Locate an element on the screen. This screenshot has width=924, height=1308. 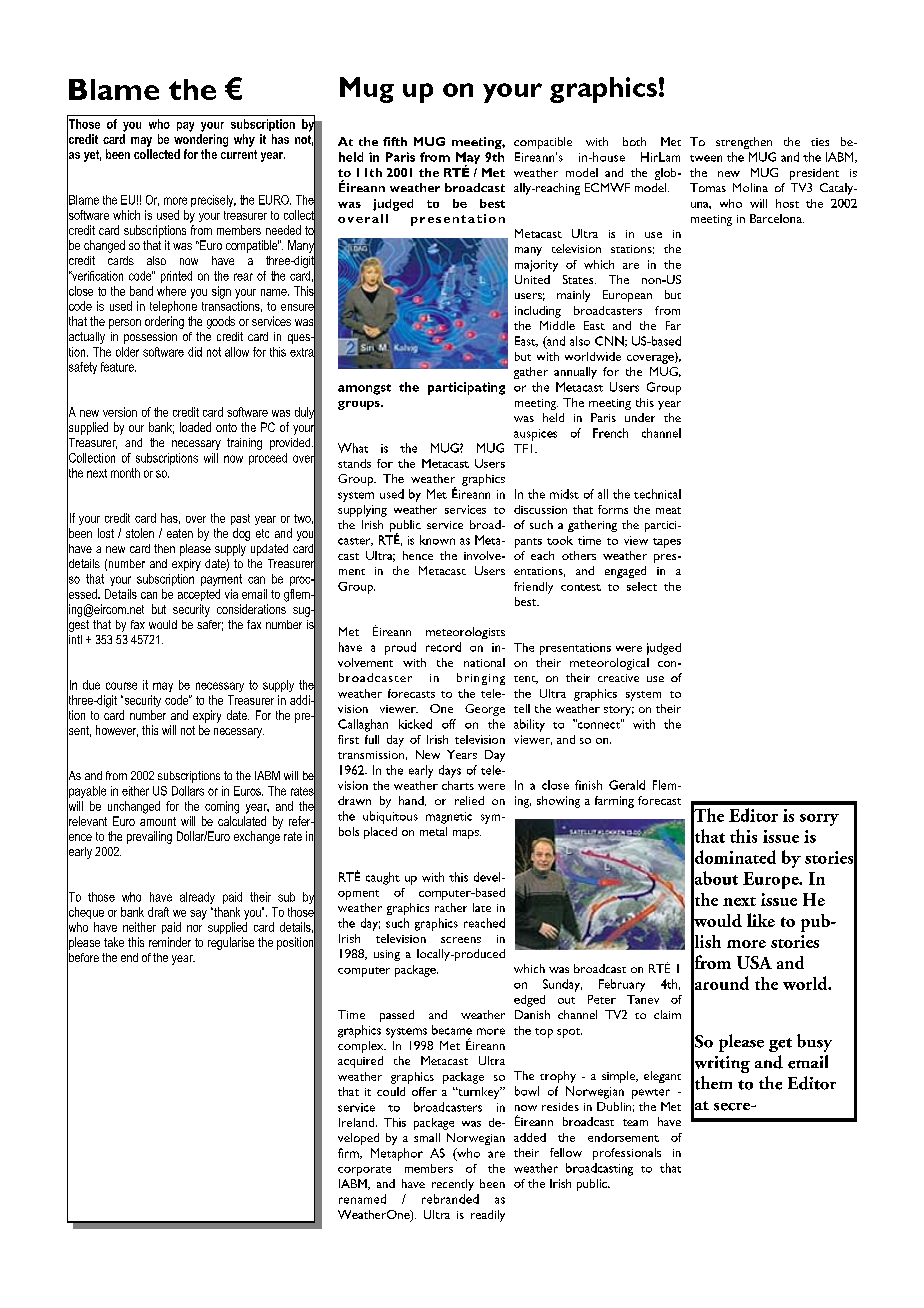
meat is located at coordinates (668, 510).
